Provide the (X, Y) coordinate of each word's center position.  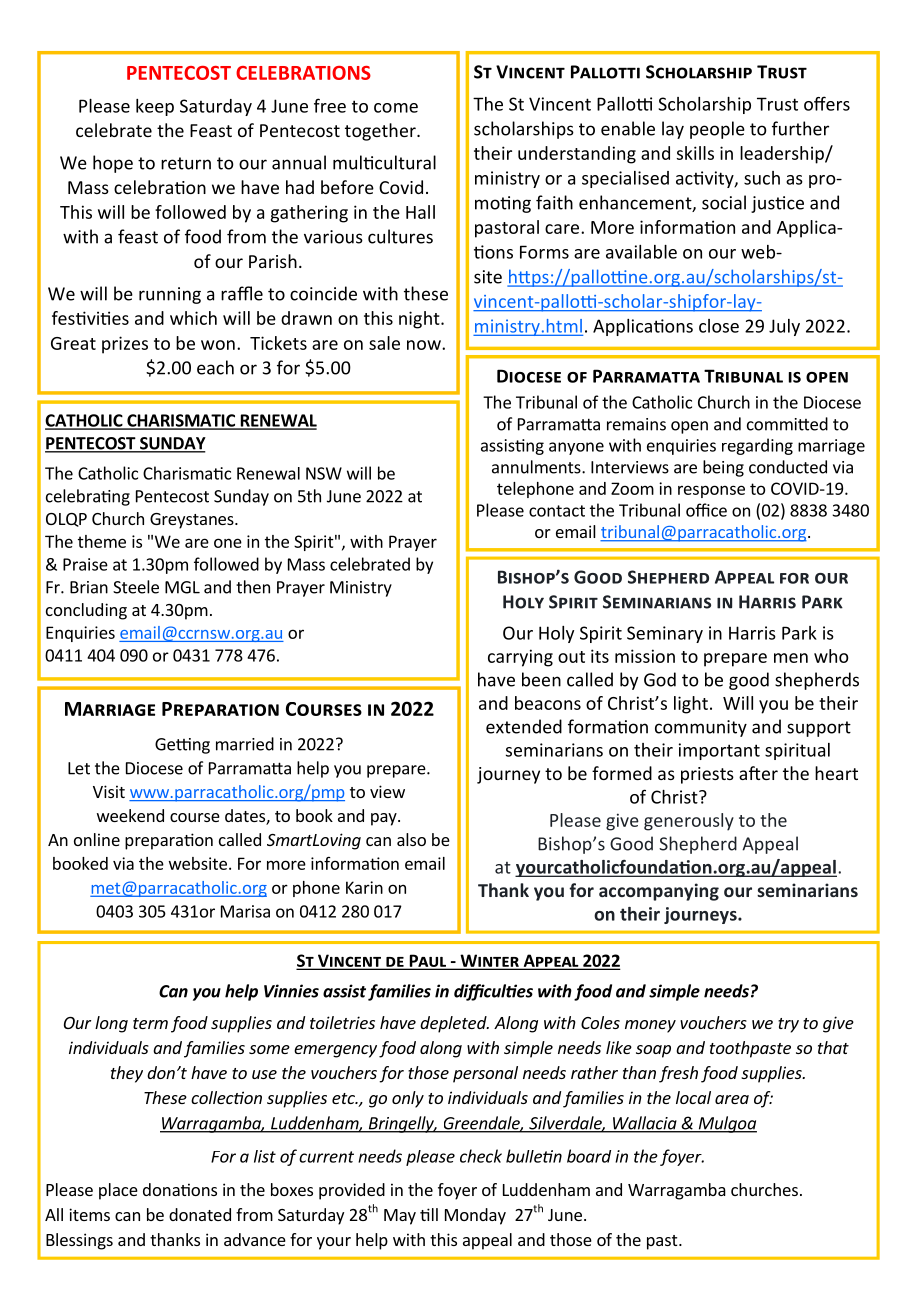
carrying (520, 658)
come (396, 108)
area (732, 1099)
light (691, 705)
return (186, 163)
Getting (182, 746)
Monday (475, 1216)
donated (200, 1214)
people (717, 130)
